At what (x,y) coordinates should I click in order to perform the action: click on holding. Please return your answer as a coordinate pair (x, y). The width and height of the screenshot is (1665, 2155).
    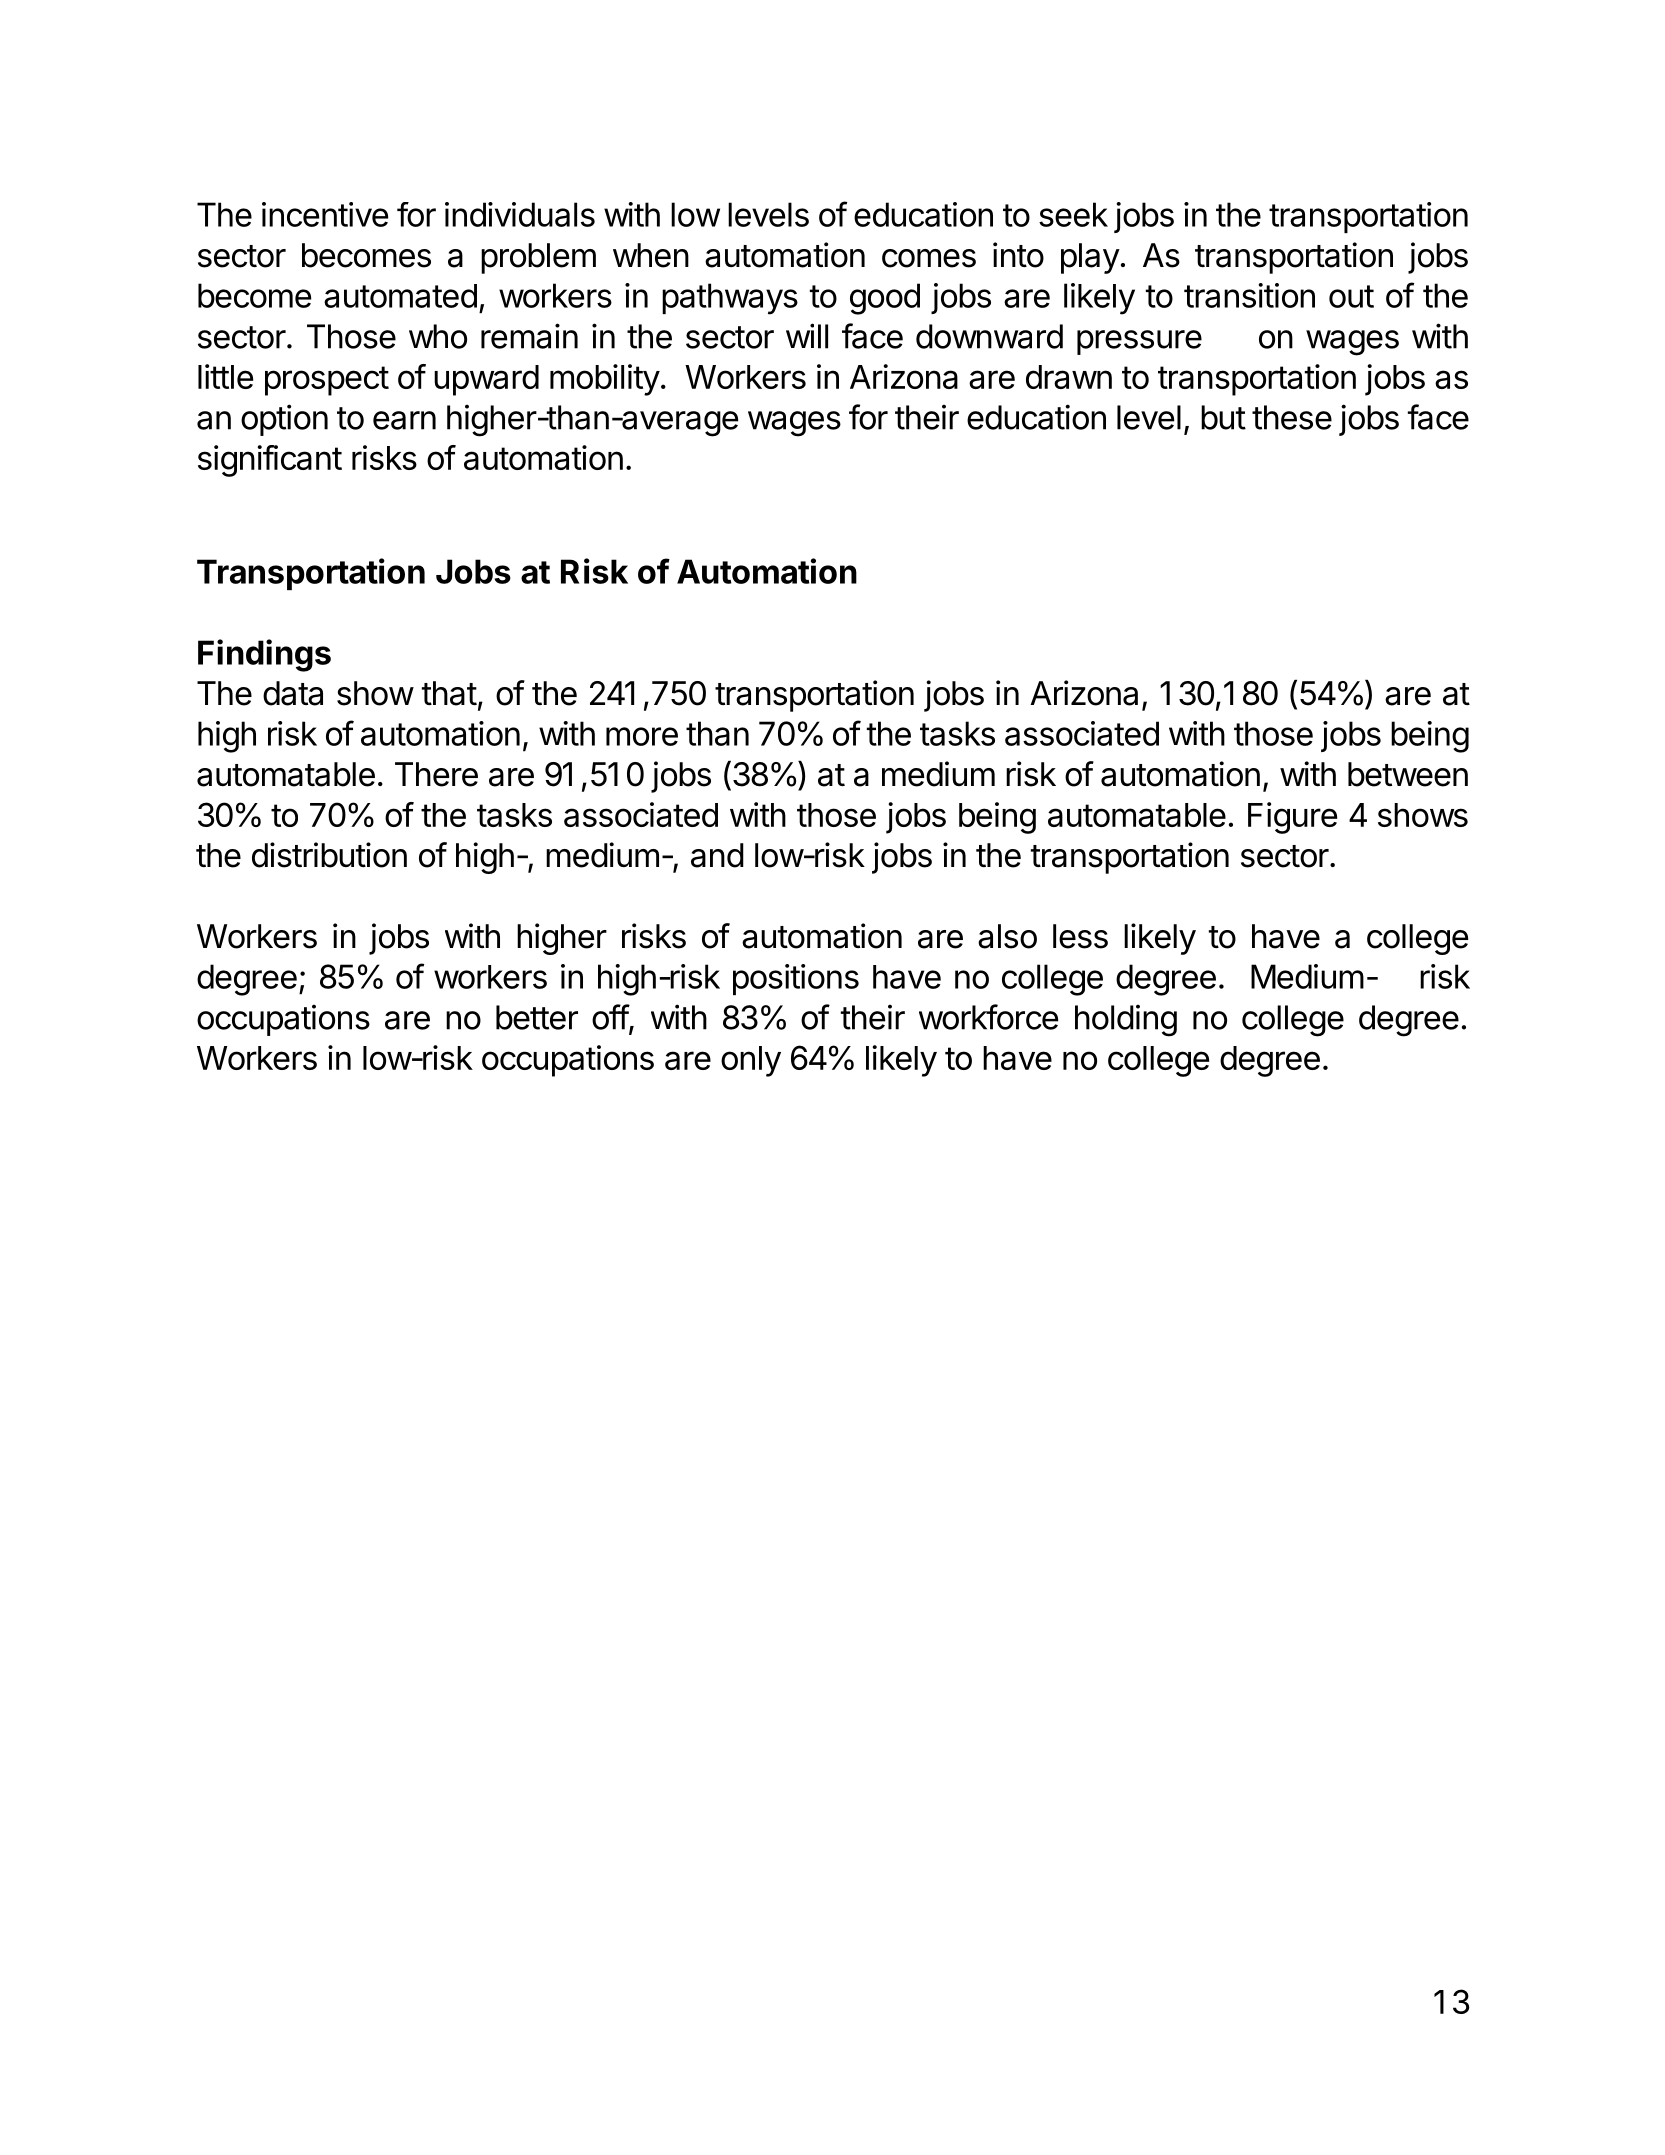
    Looking at the image, I should click on (1126, 1020).
